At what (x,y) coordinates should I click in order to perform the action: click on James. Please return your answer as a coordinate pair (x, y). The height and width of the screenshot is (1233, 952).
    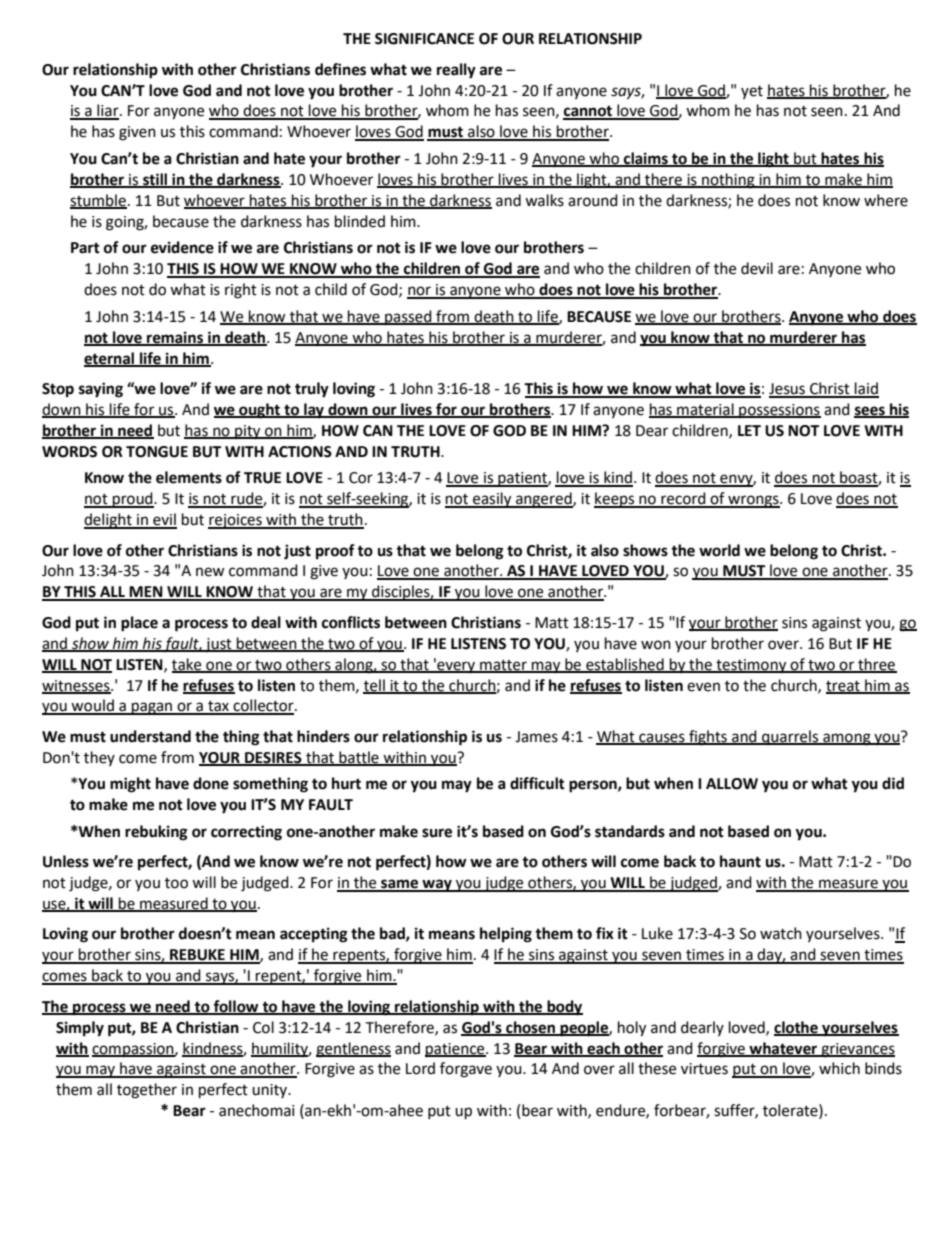
    Looking at the image, I should click on (536, 737).
